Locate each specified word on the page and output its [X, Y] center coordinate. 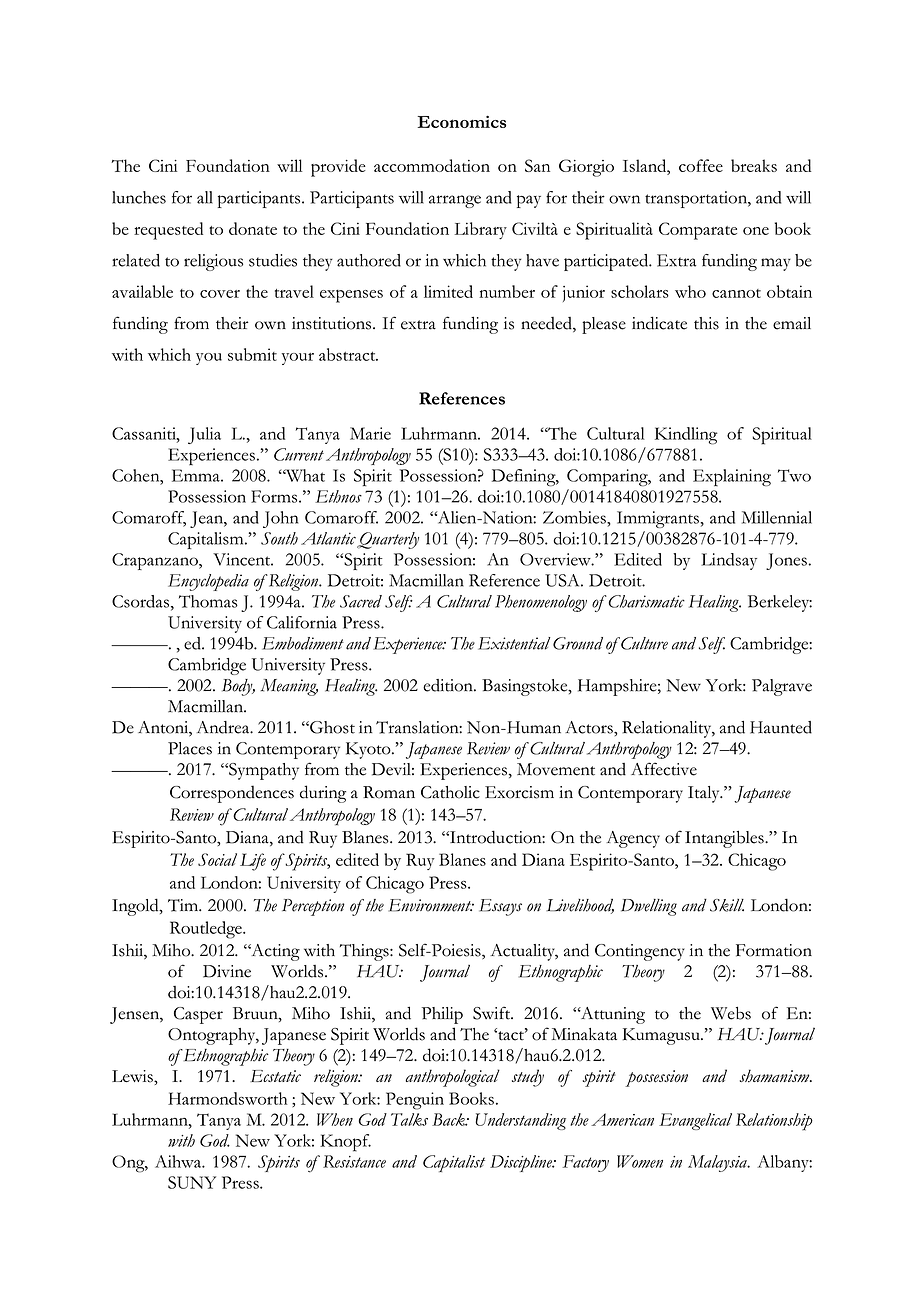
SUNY [192, 1182]
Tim [184, 905]
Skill [727, 905]
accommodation [432, 165]
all [205, 197]
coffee [701, 165]
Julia [204, 435]
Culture [643, 643]
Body [238, 687]
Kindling [686, 436]
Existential [514, 643]
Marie [370, 433]
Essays [500, 907]
